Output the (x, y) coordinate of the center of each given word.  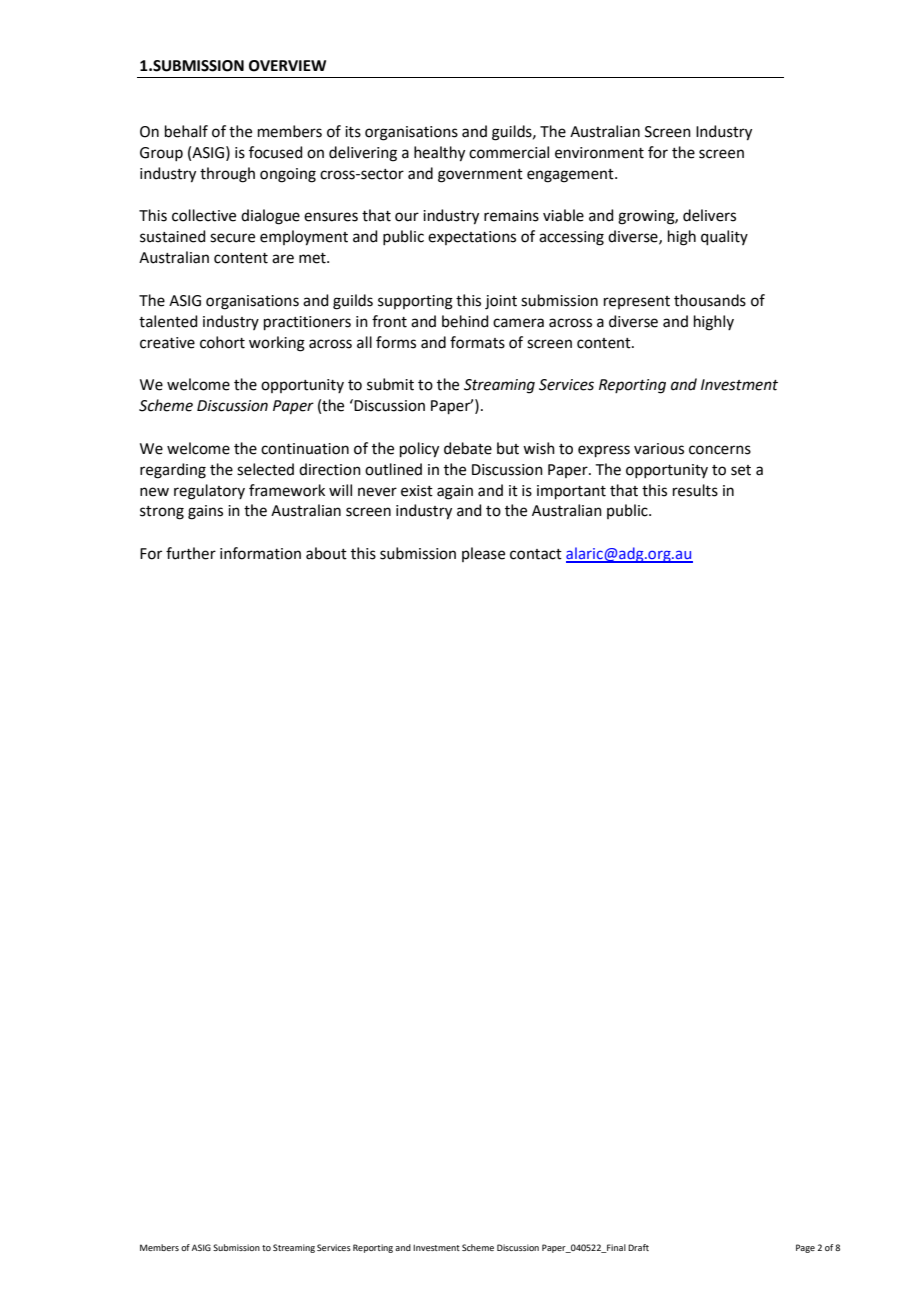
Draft (638, 1247)
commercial (509, 152)
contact (536, 554)
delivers (709, 215)
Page (805, 1248)
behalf (186, 131)
